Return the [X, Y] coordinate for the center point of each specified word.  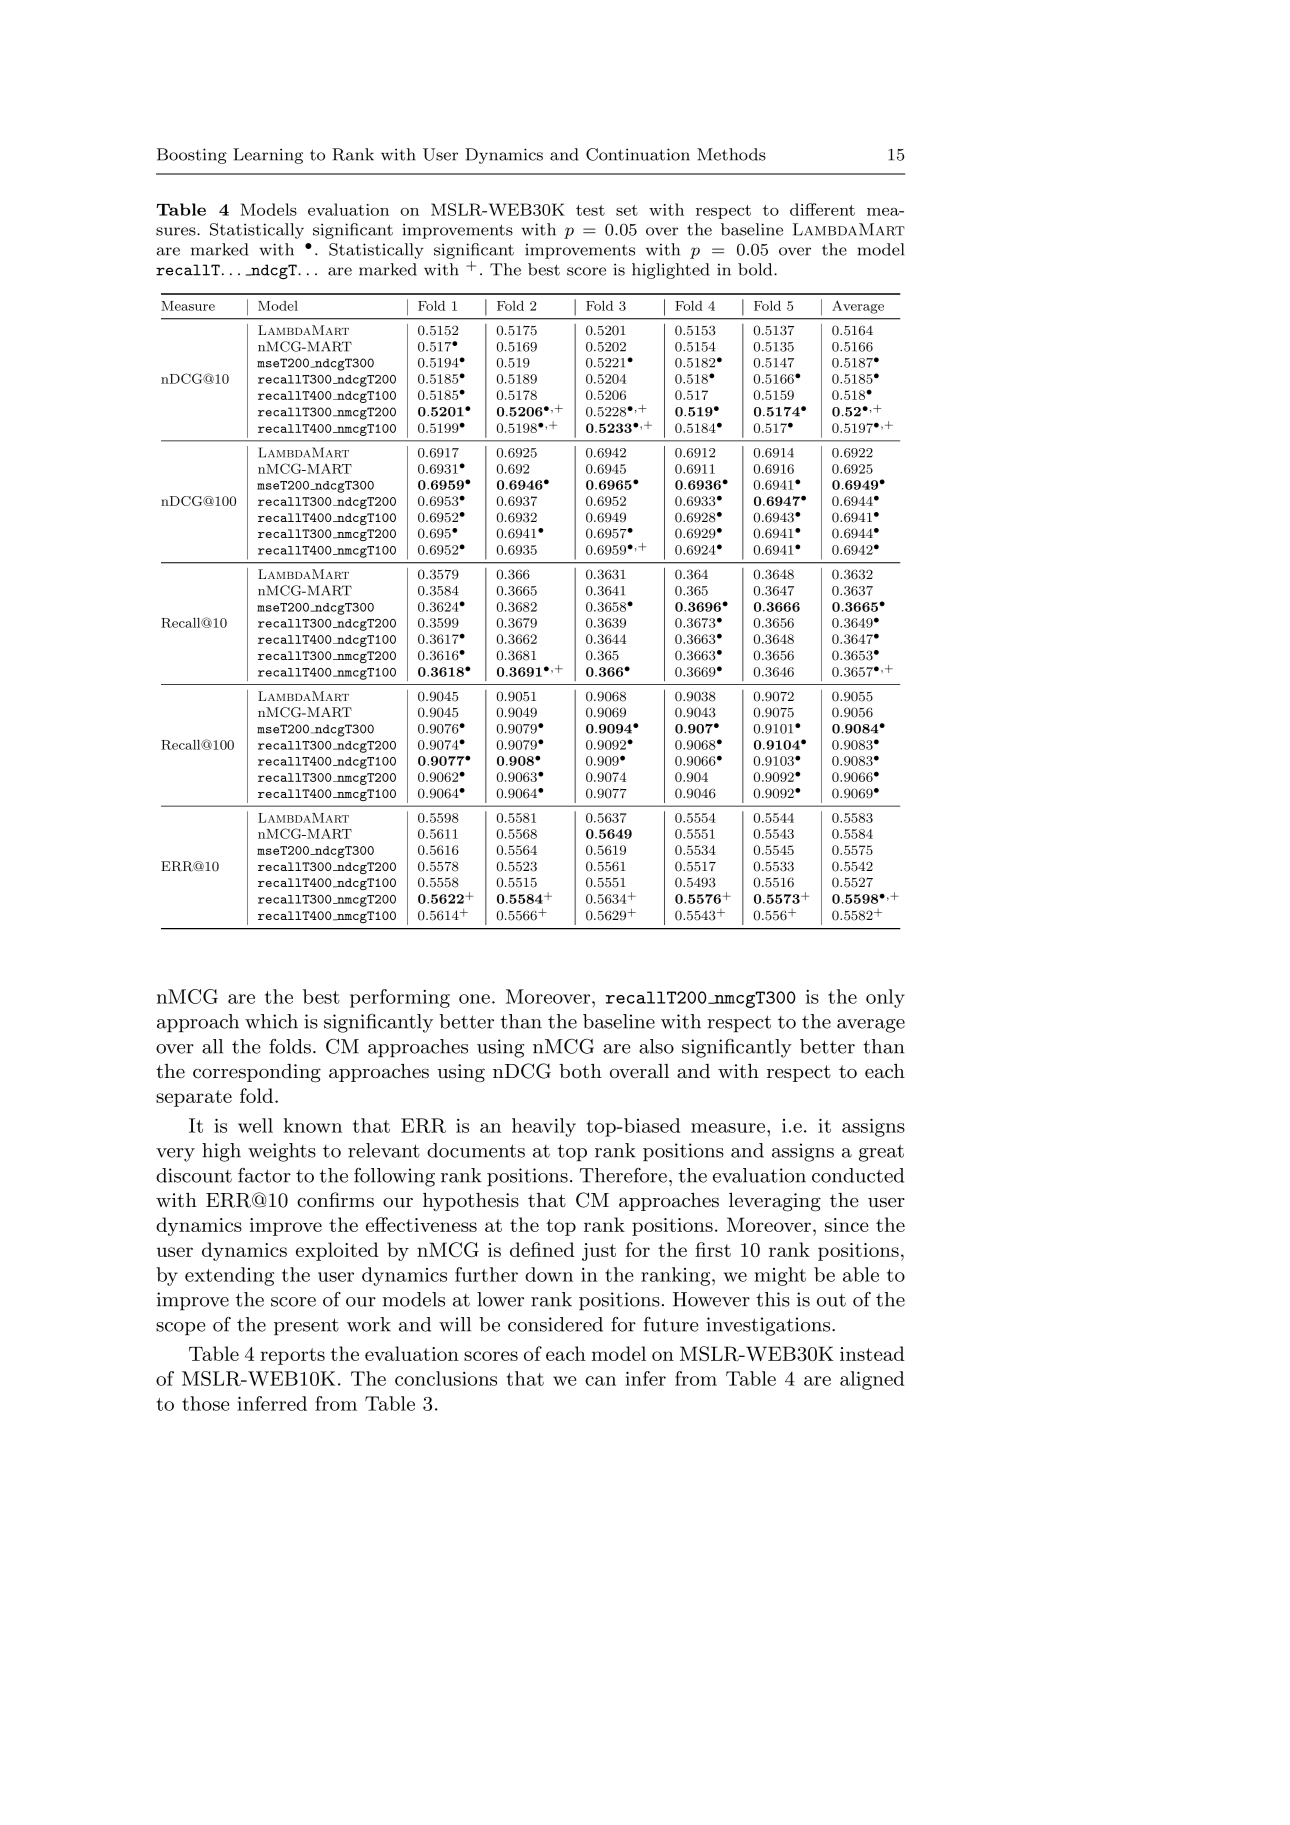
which [271, 1021]
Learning [268, 156]
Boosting [192, 156]
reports [292, 1356]
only [885, 998]
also [656, 1046]
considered [555, 1324]
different [822, 209]
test [590, 210]
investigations [768, 1326]
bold [756, 269]
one [474, 999]
